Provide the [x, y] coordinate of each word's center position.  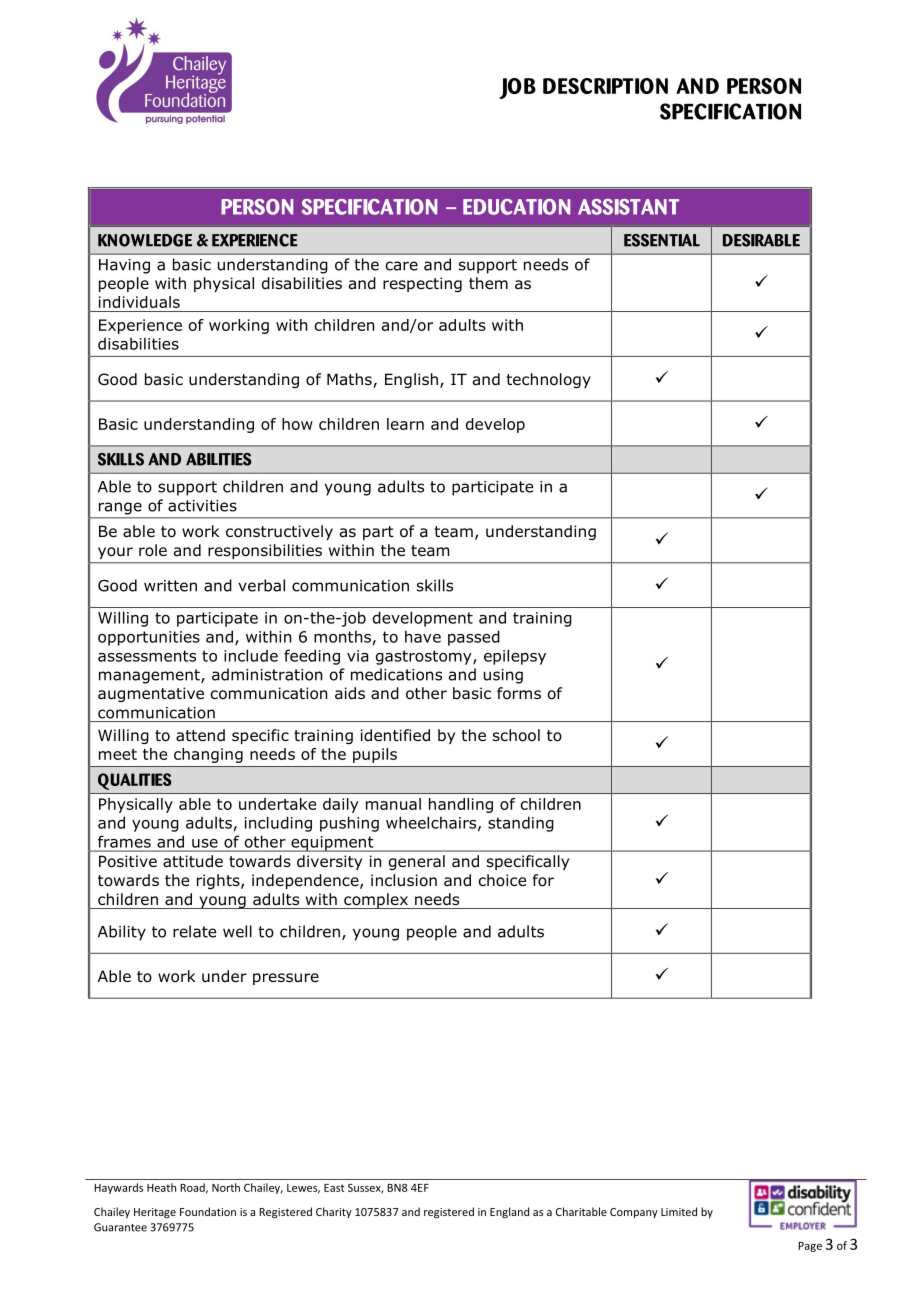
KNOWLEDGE [145, 240]
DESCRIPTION [605, 86]
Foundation [208, 1211]
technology [548, 380]
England [509, 1212]
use [205, 843]
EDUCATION [516, 207]
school [516, 735]
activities [202, 506]
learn [405, 424]
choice [502, 880]
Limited [679, 1211]
